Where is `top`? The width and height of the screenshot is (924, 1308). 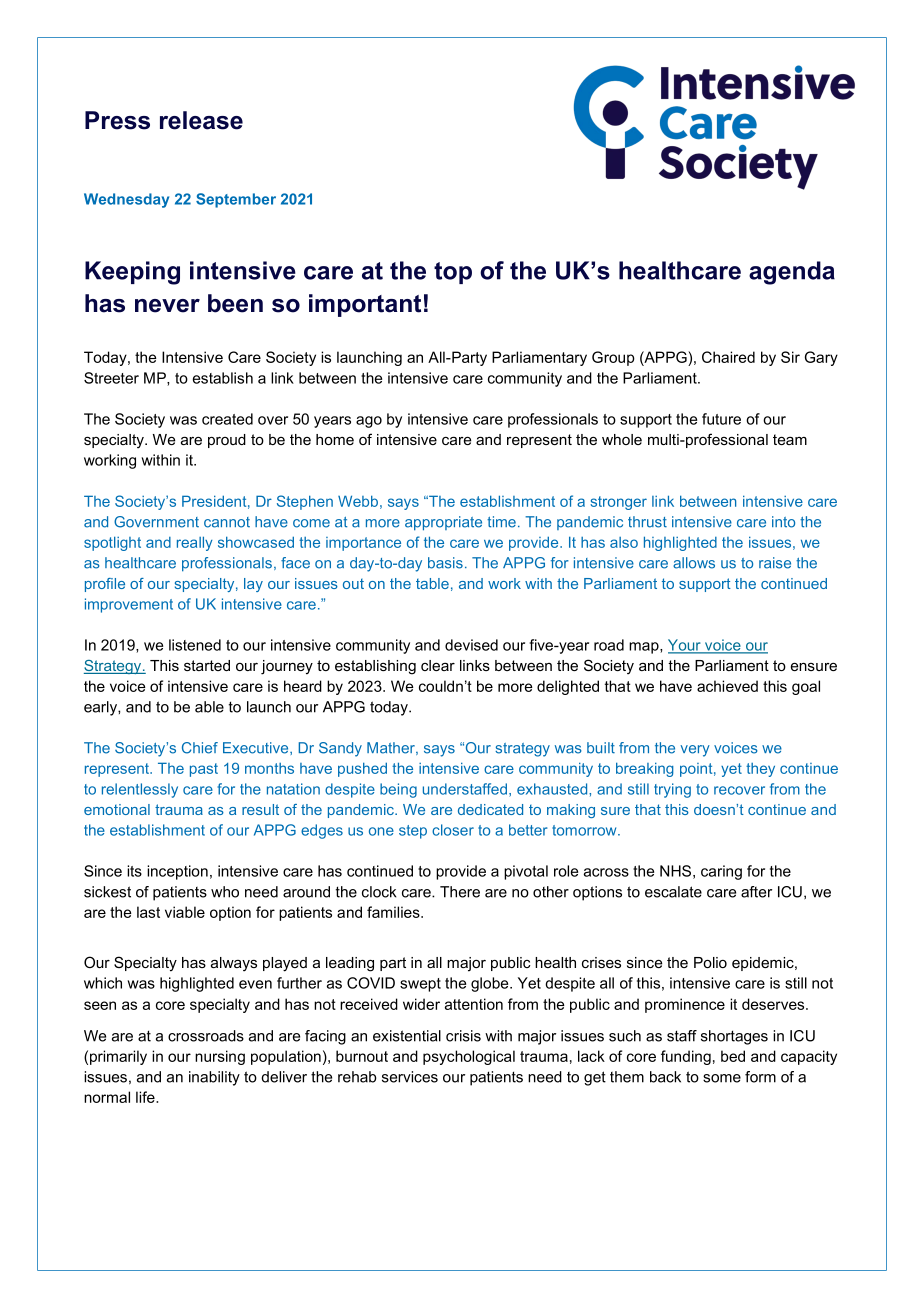 top is located at coordinates (453, 273).
